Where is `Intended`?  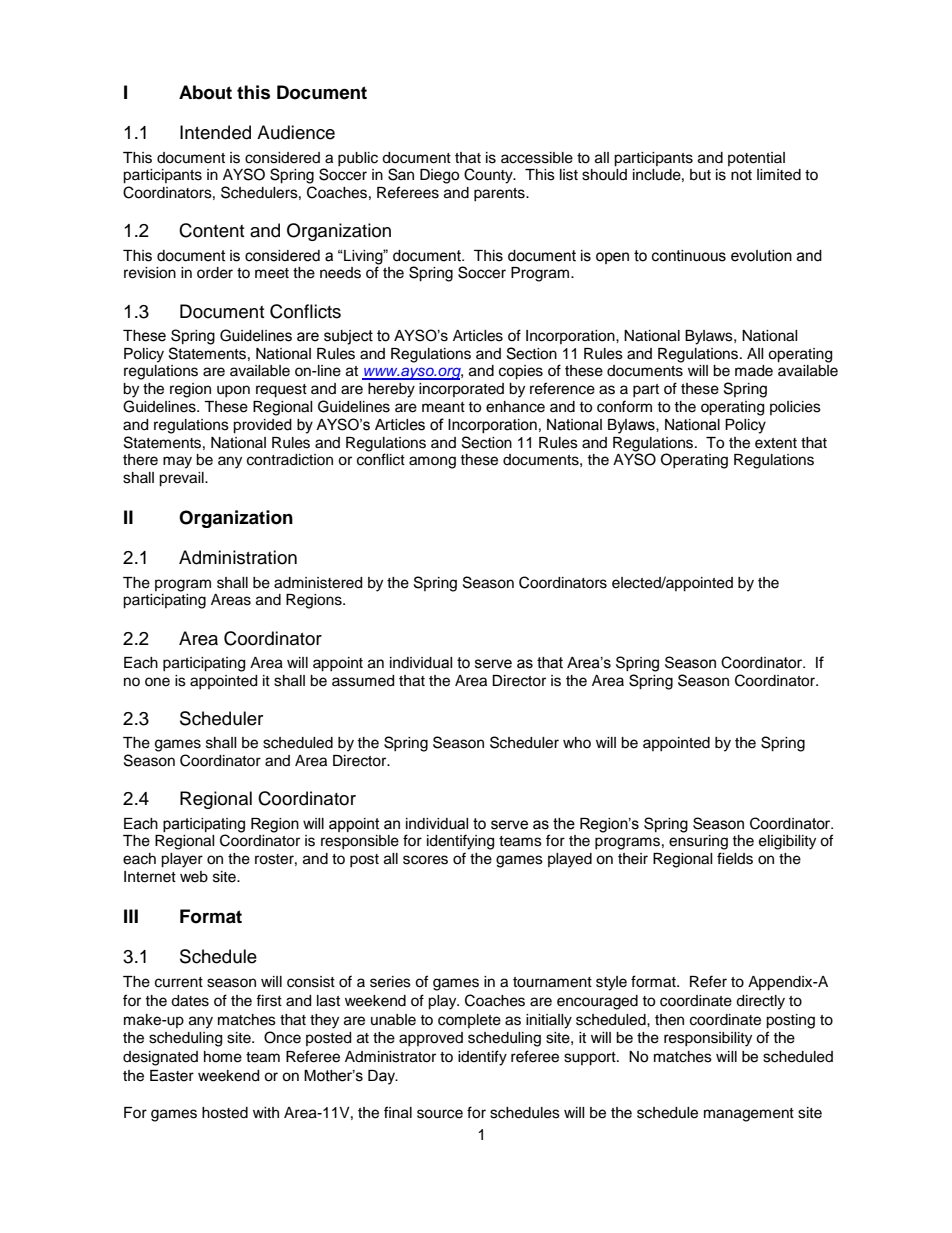 Intended is located at coordinates (215, 132).
